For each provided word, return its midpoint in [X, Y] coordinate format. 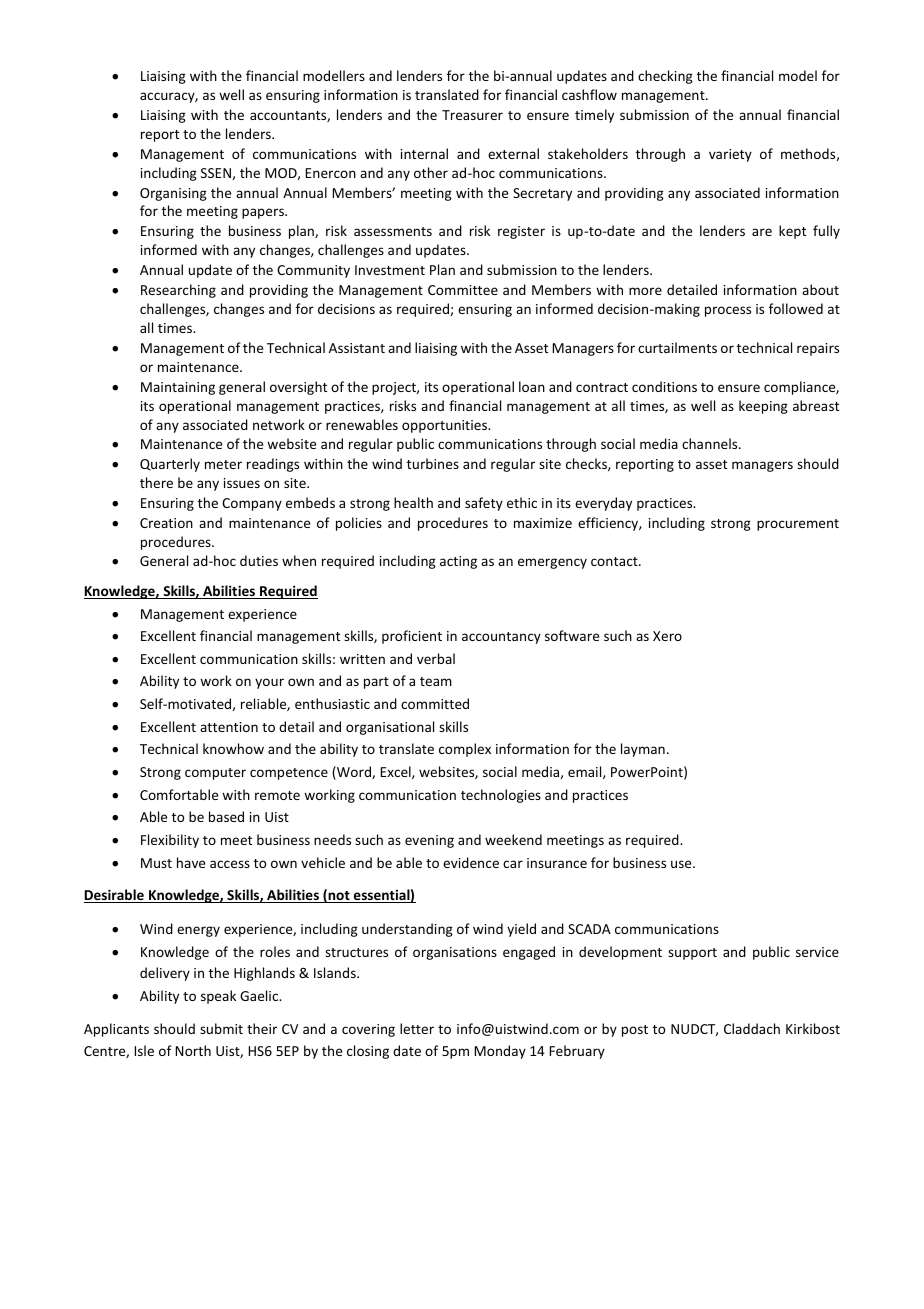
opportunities [446, 426]
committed [435, 703]
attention [229, 727]
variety [730, 155]
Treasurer [472, 115]
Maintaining [178, 388]
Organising [173, 194]
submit [221, 1028]
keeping [763, 407]
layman [643, 750]
